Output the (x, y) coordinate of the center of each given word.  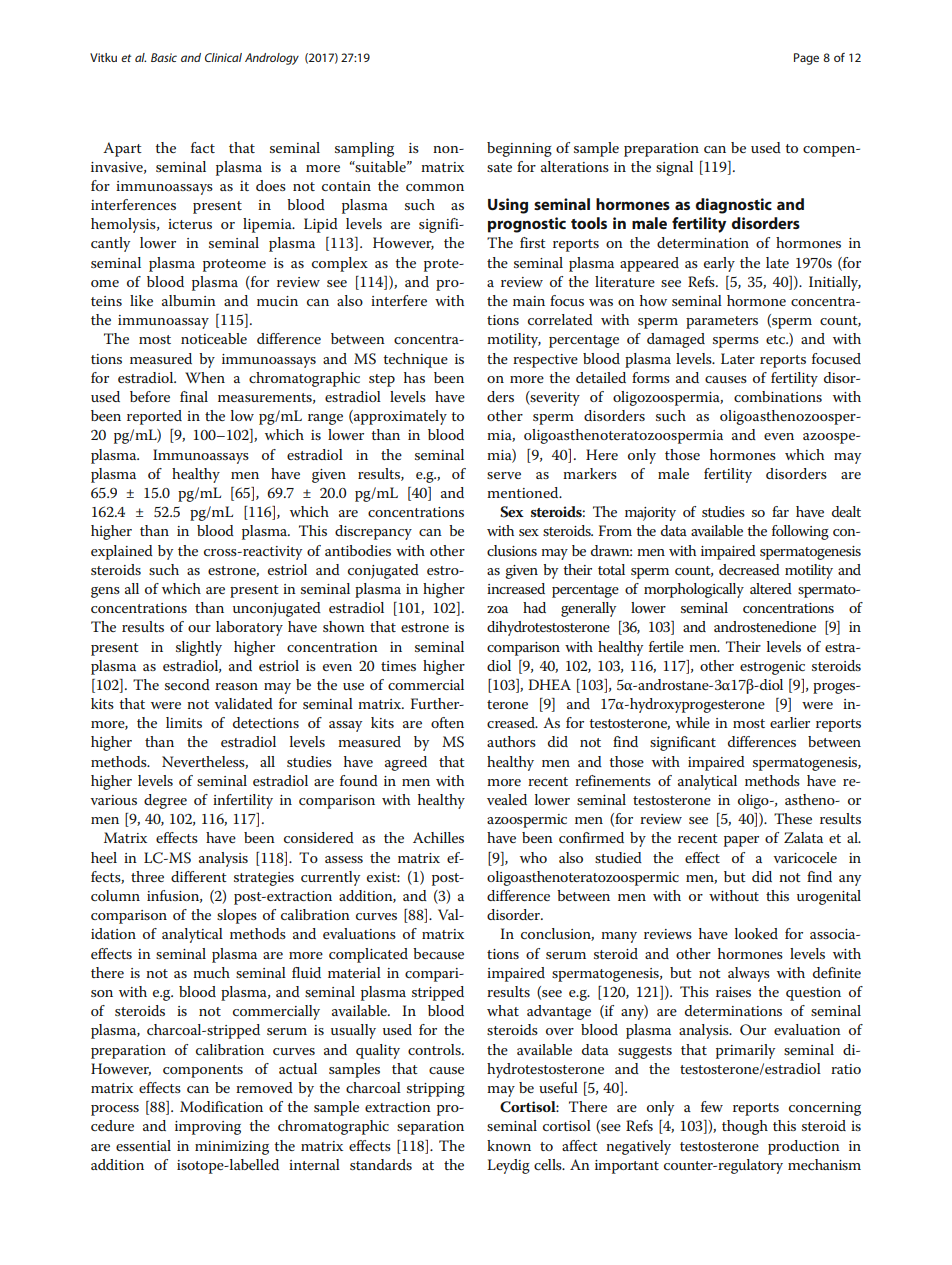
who (533, 857)
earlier (790, 722)
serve (504, 475)
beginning (519, 149)
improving (208, 1128)
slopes (237, 916)
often (447, 722)
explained (122, 552)
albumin (189, 300)
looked (756, 933)
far (780, 511)
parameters (722, 322)
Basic (164, 57)
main (529, 301)
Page (806, 59)
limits (184, 722)
